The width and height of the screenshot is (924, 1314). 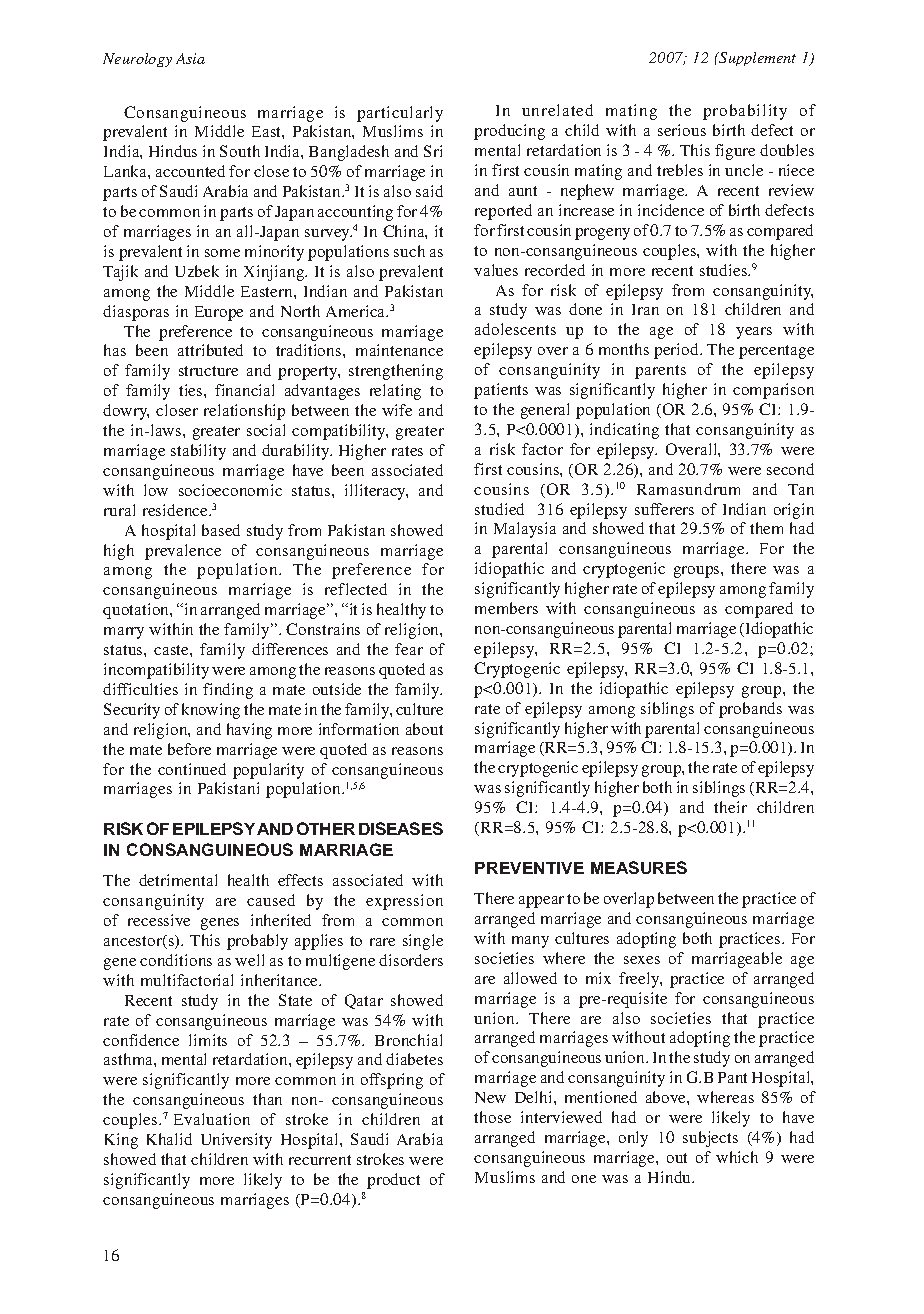 What do you see at coordinates (219, 313) in the screenshot?
I see `Europe` at bounding box center [219, 313].
